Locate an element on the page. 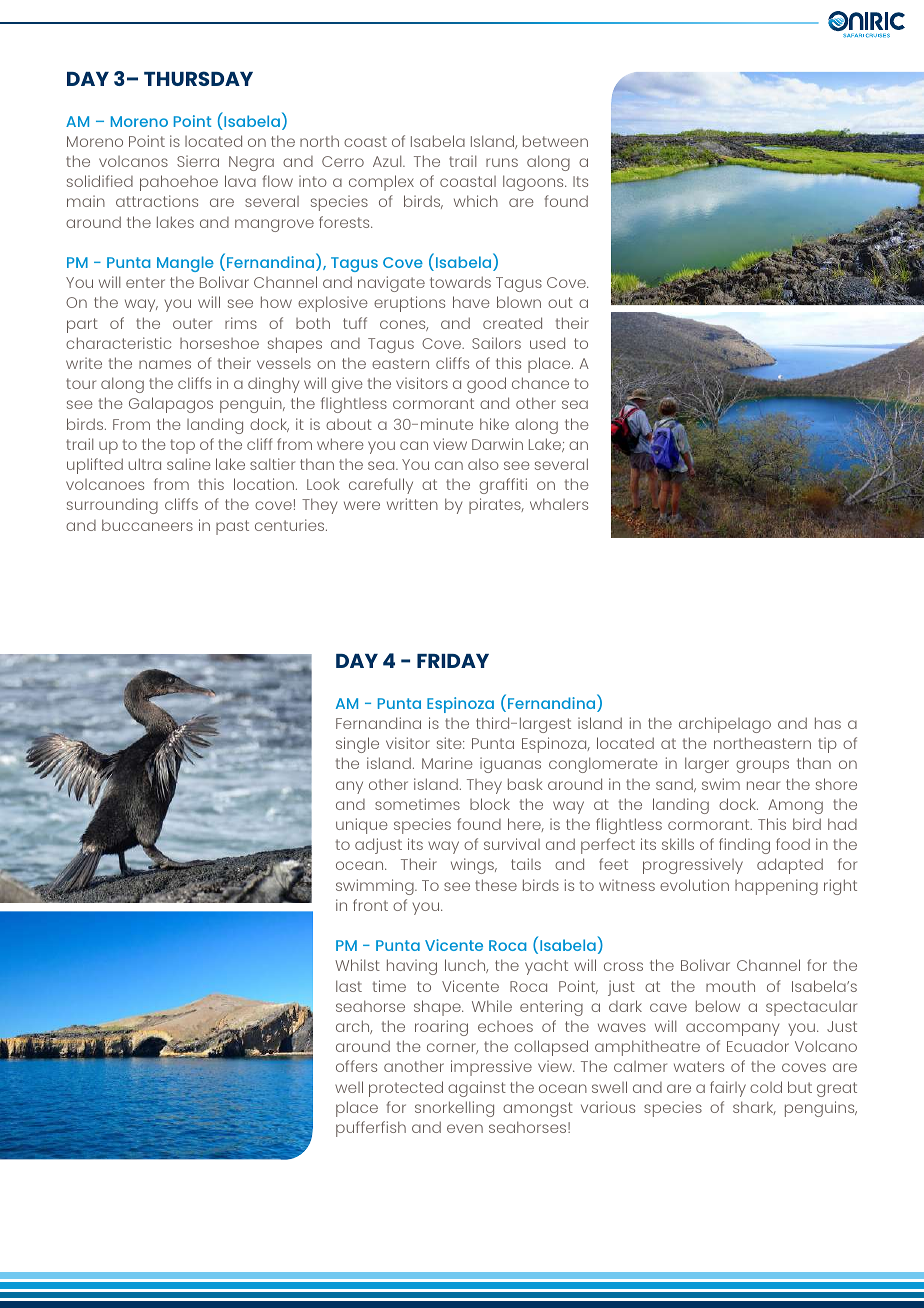 The height and width of the image is (1308, 924). offers is located at coordinates (356, 1066).
